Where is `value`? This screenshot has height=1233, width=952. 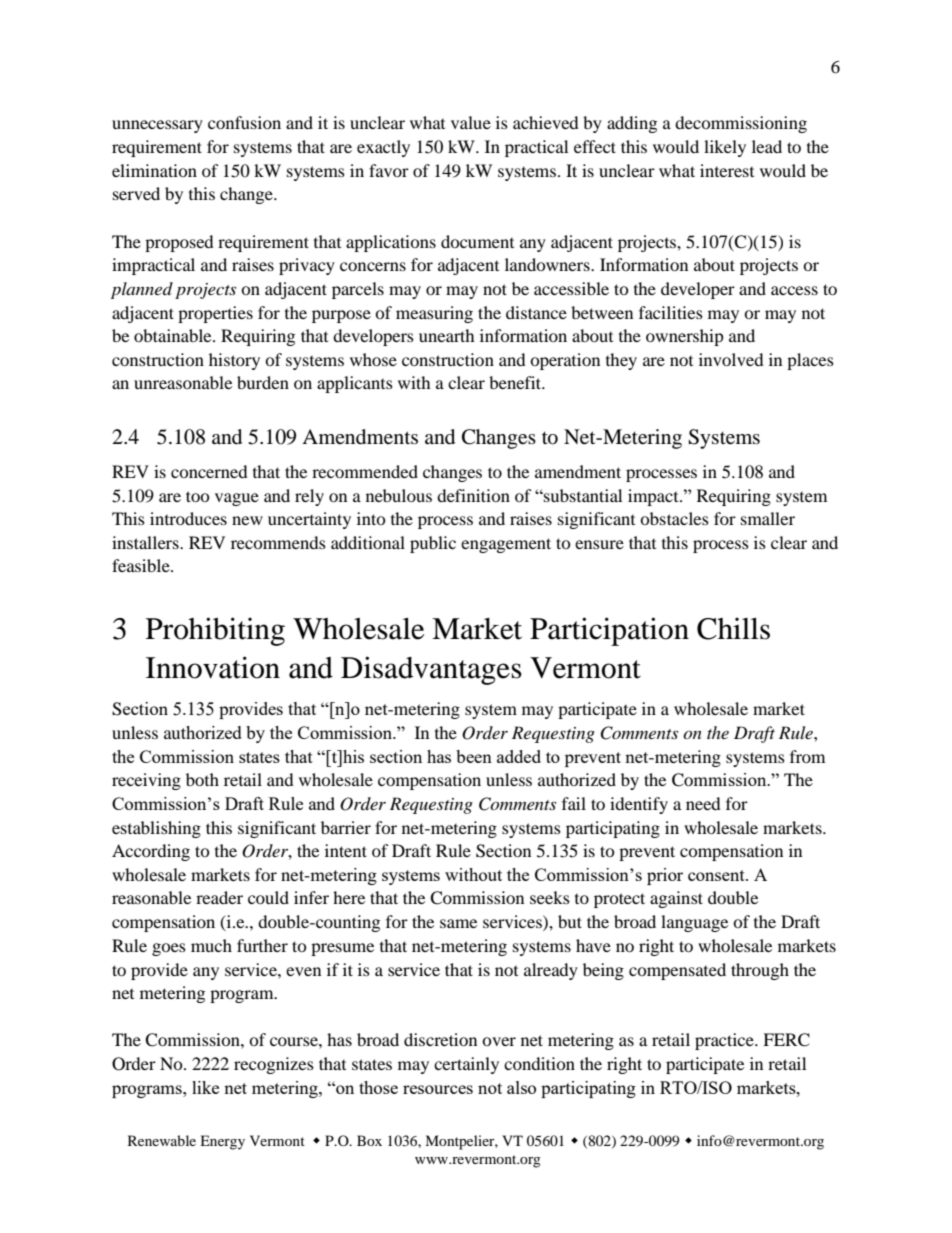
value is located at coordinates (471, 122).
